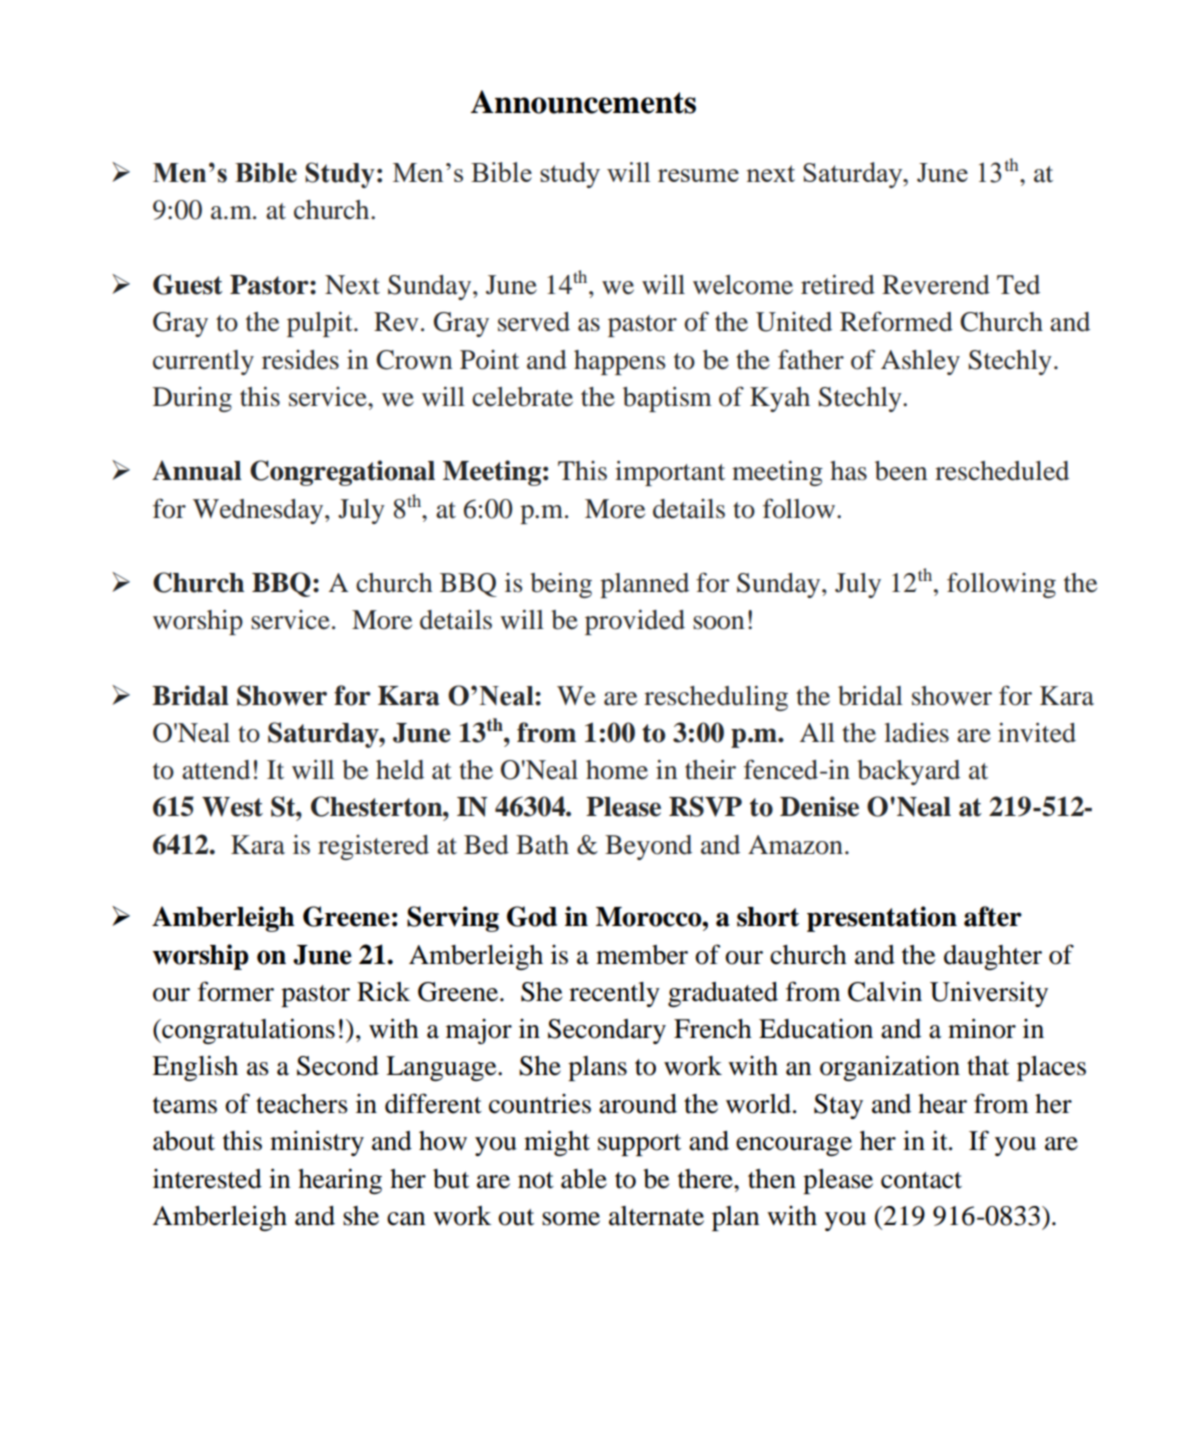  Describe the element at coordinates (920, 362) in the image. I see `Ashley` at that location.
